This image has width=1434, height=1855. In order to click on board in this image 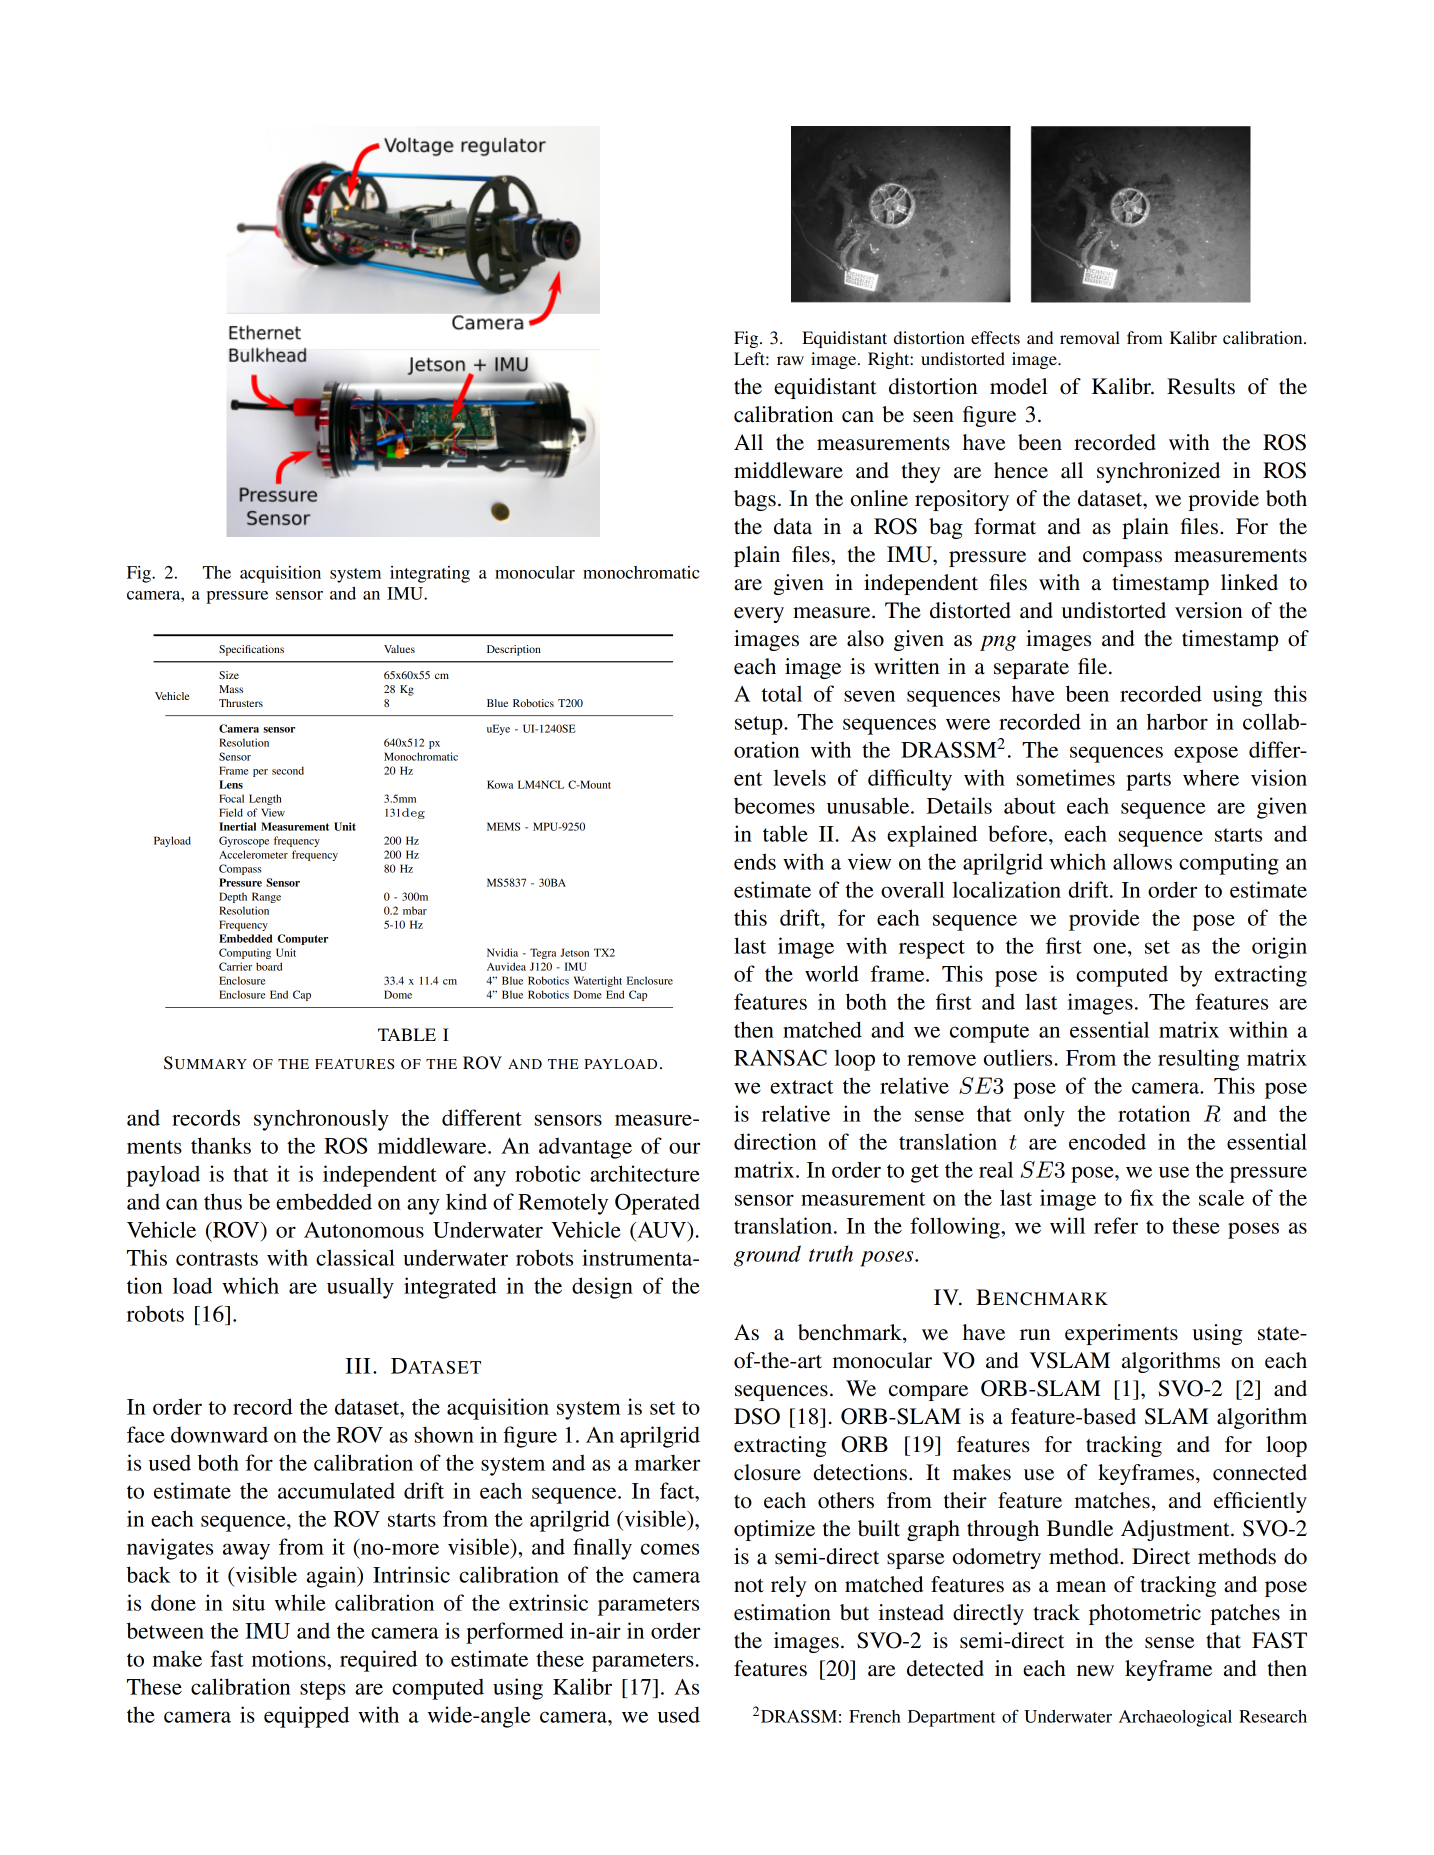, I will do `click(269, 966)`.
